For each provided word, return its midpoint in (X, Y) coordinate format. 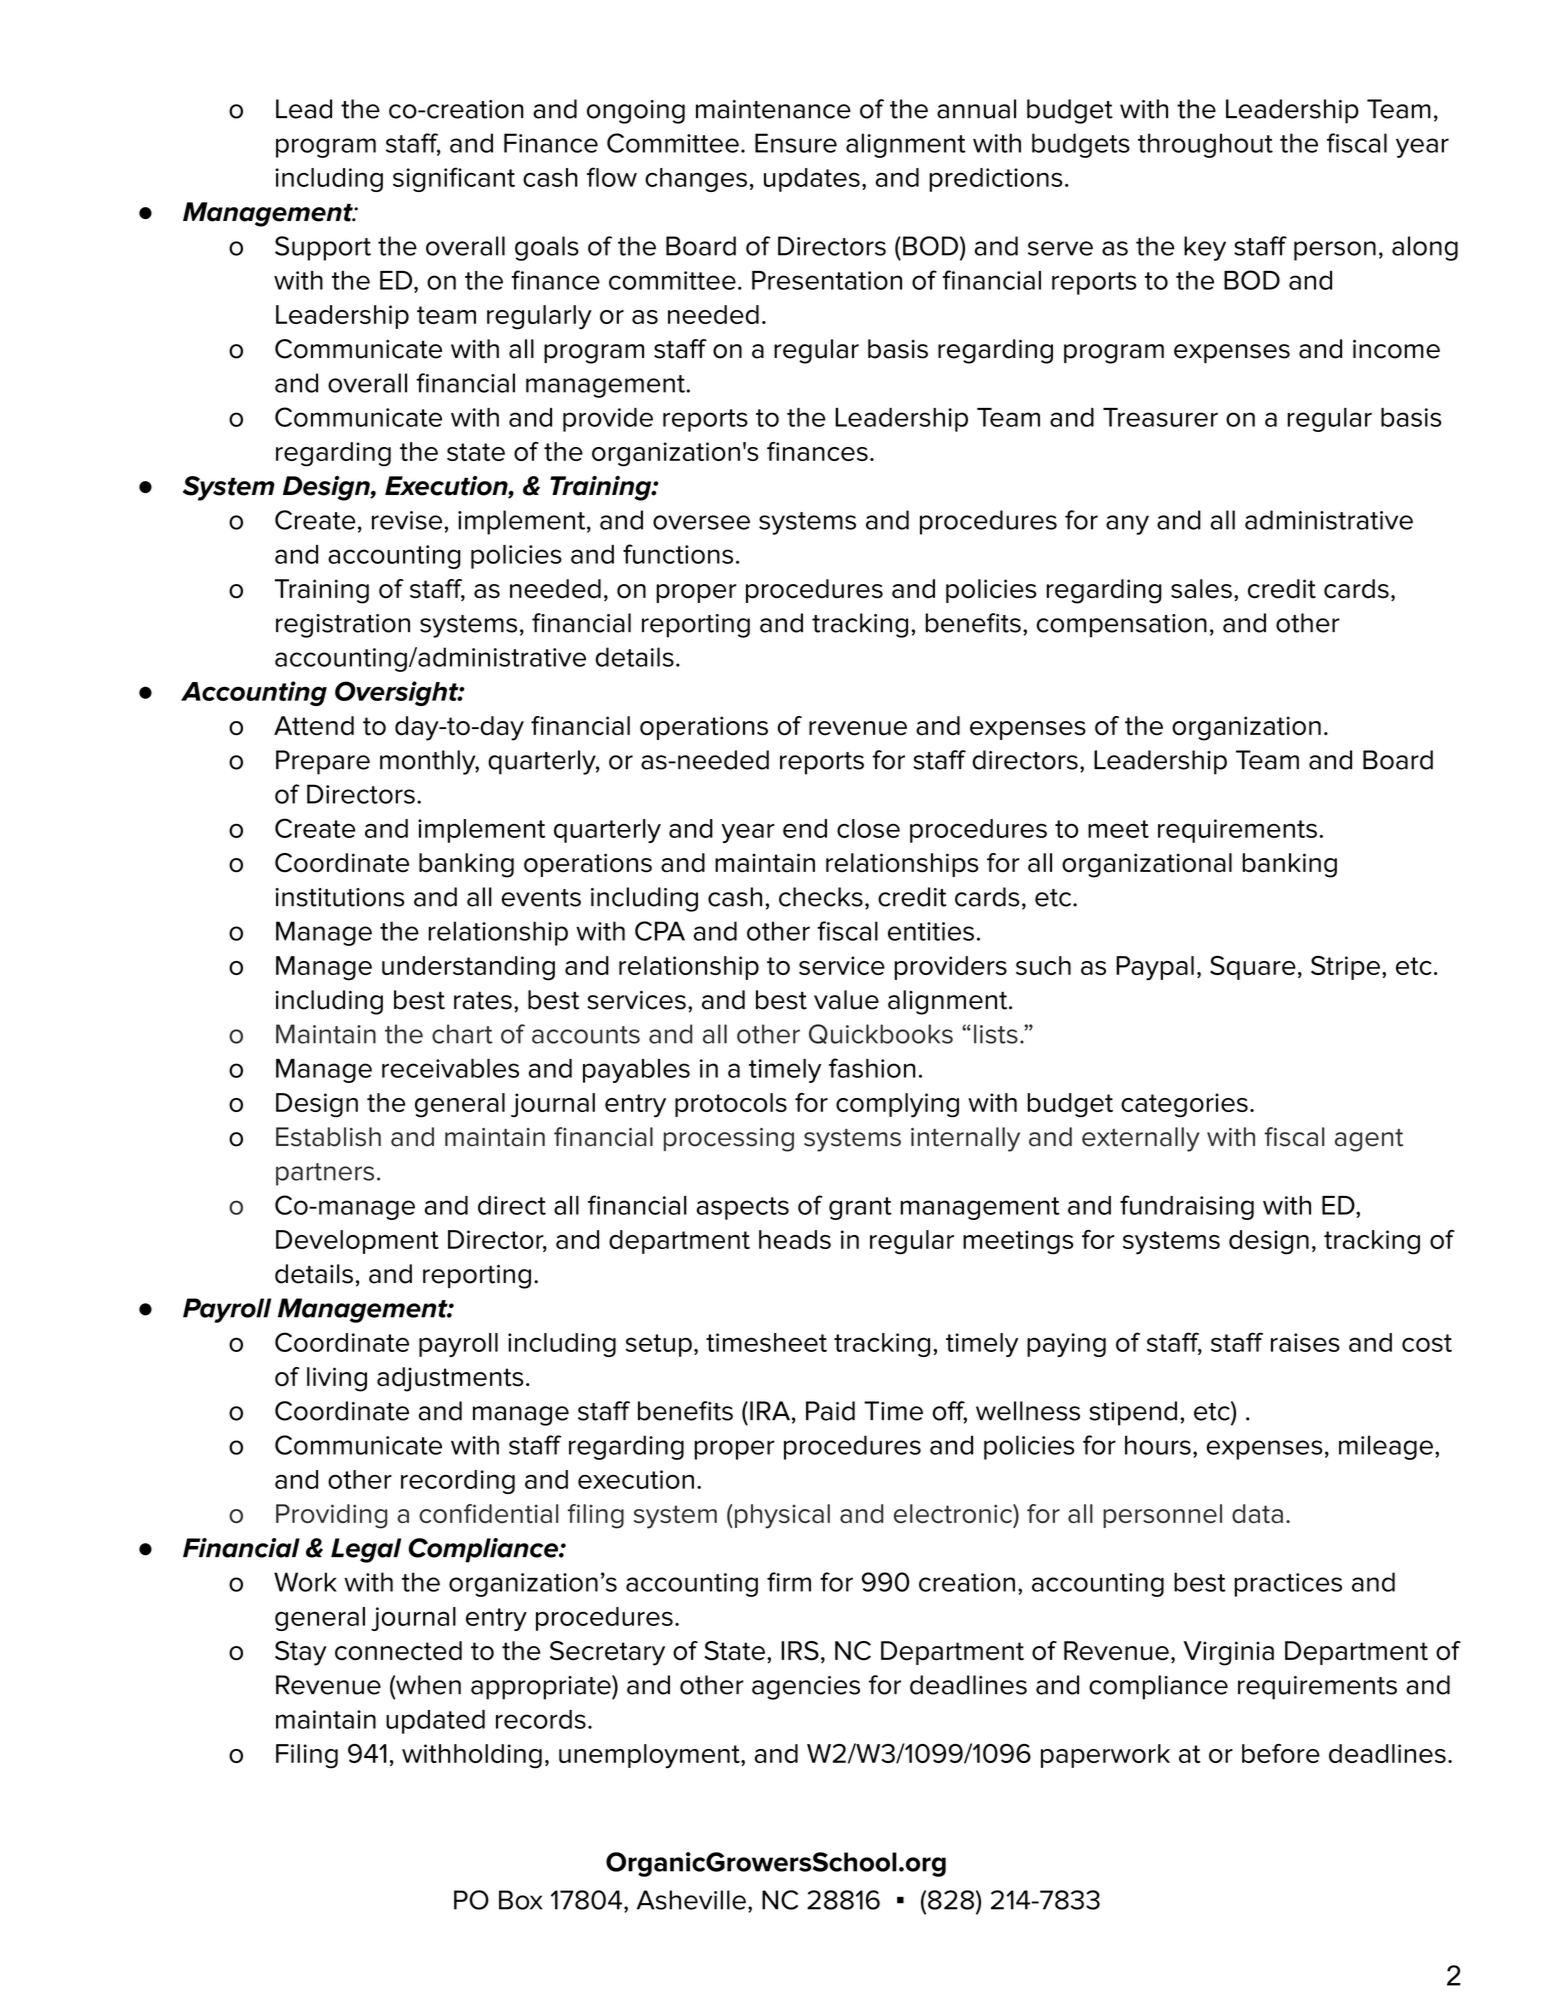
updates (812, 180)
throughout (1205, 145)
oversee (701, 522)
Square (1253, 968)
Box (520, 1900)
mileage (1386, 1447)
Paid (830, 1411)
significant (454, 179)
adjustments (450, 1379)
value (846, 1000)
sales (1201, 589)
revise (407, 520)
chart (462, 1034)
